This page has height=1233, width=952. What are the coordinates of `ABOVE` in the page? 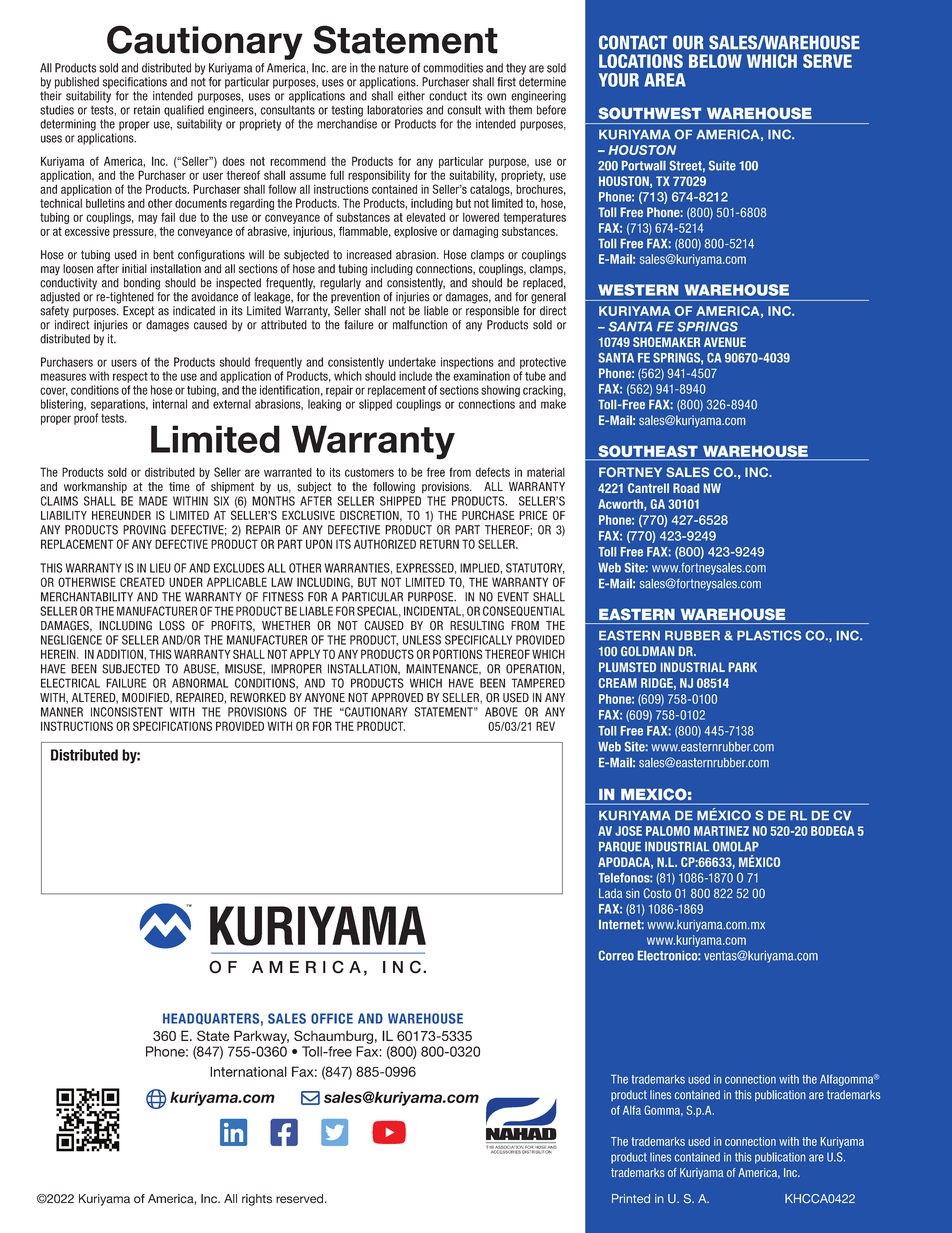 It's located at (501, 712).
